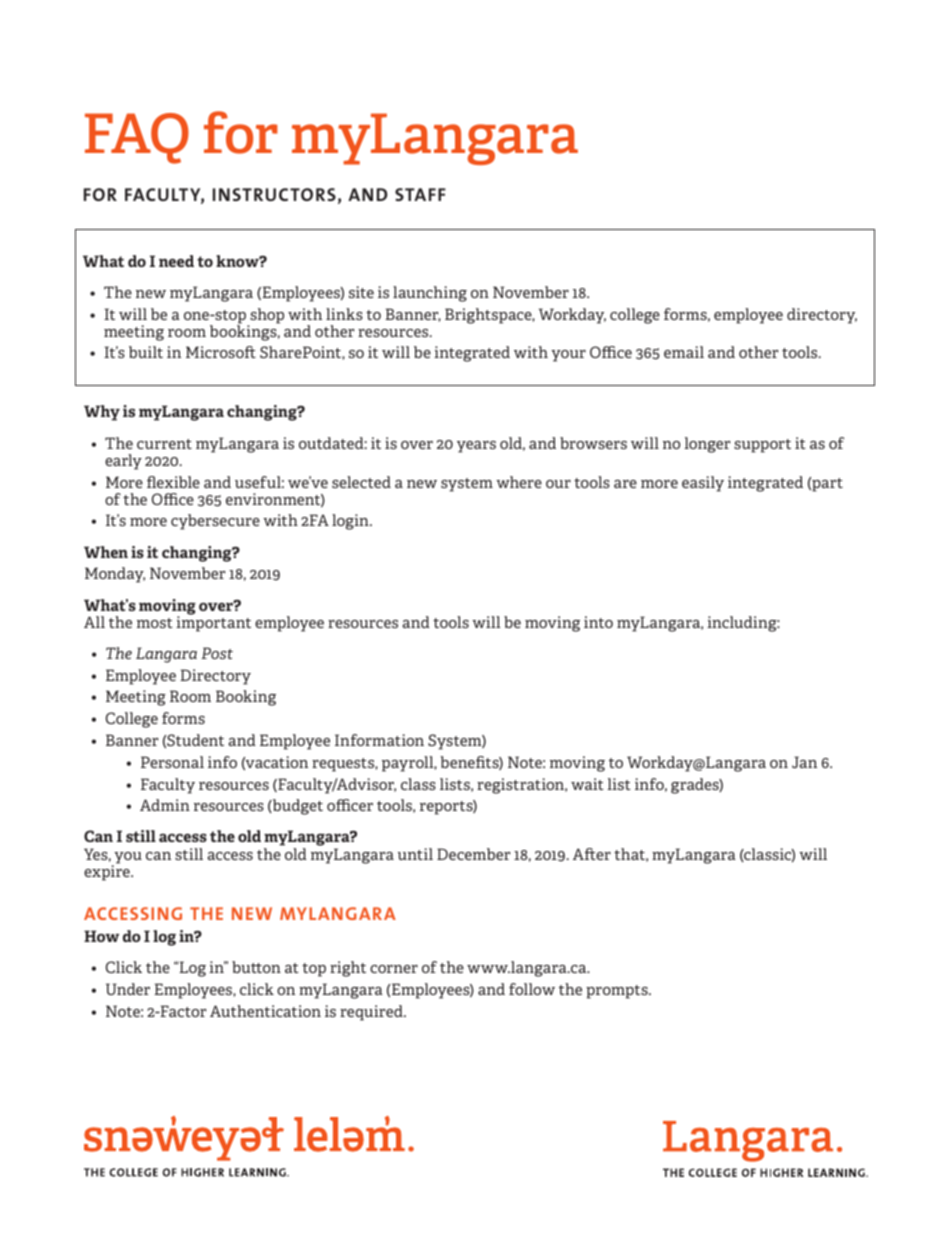 Image resolution: width=952 pixels, height=1233 pixels. What do you see at coordinates (598, 622) in the document?
I see `into` at bounding box center [598, 622].
